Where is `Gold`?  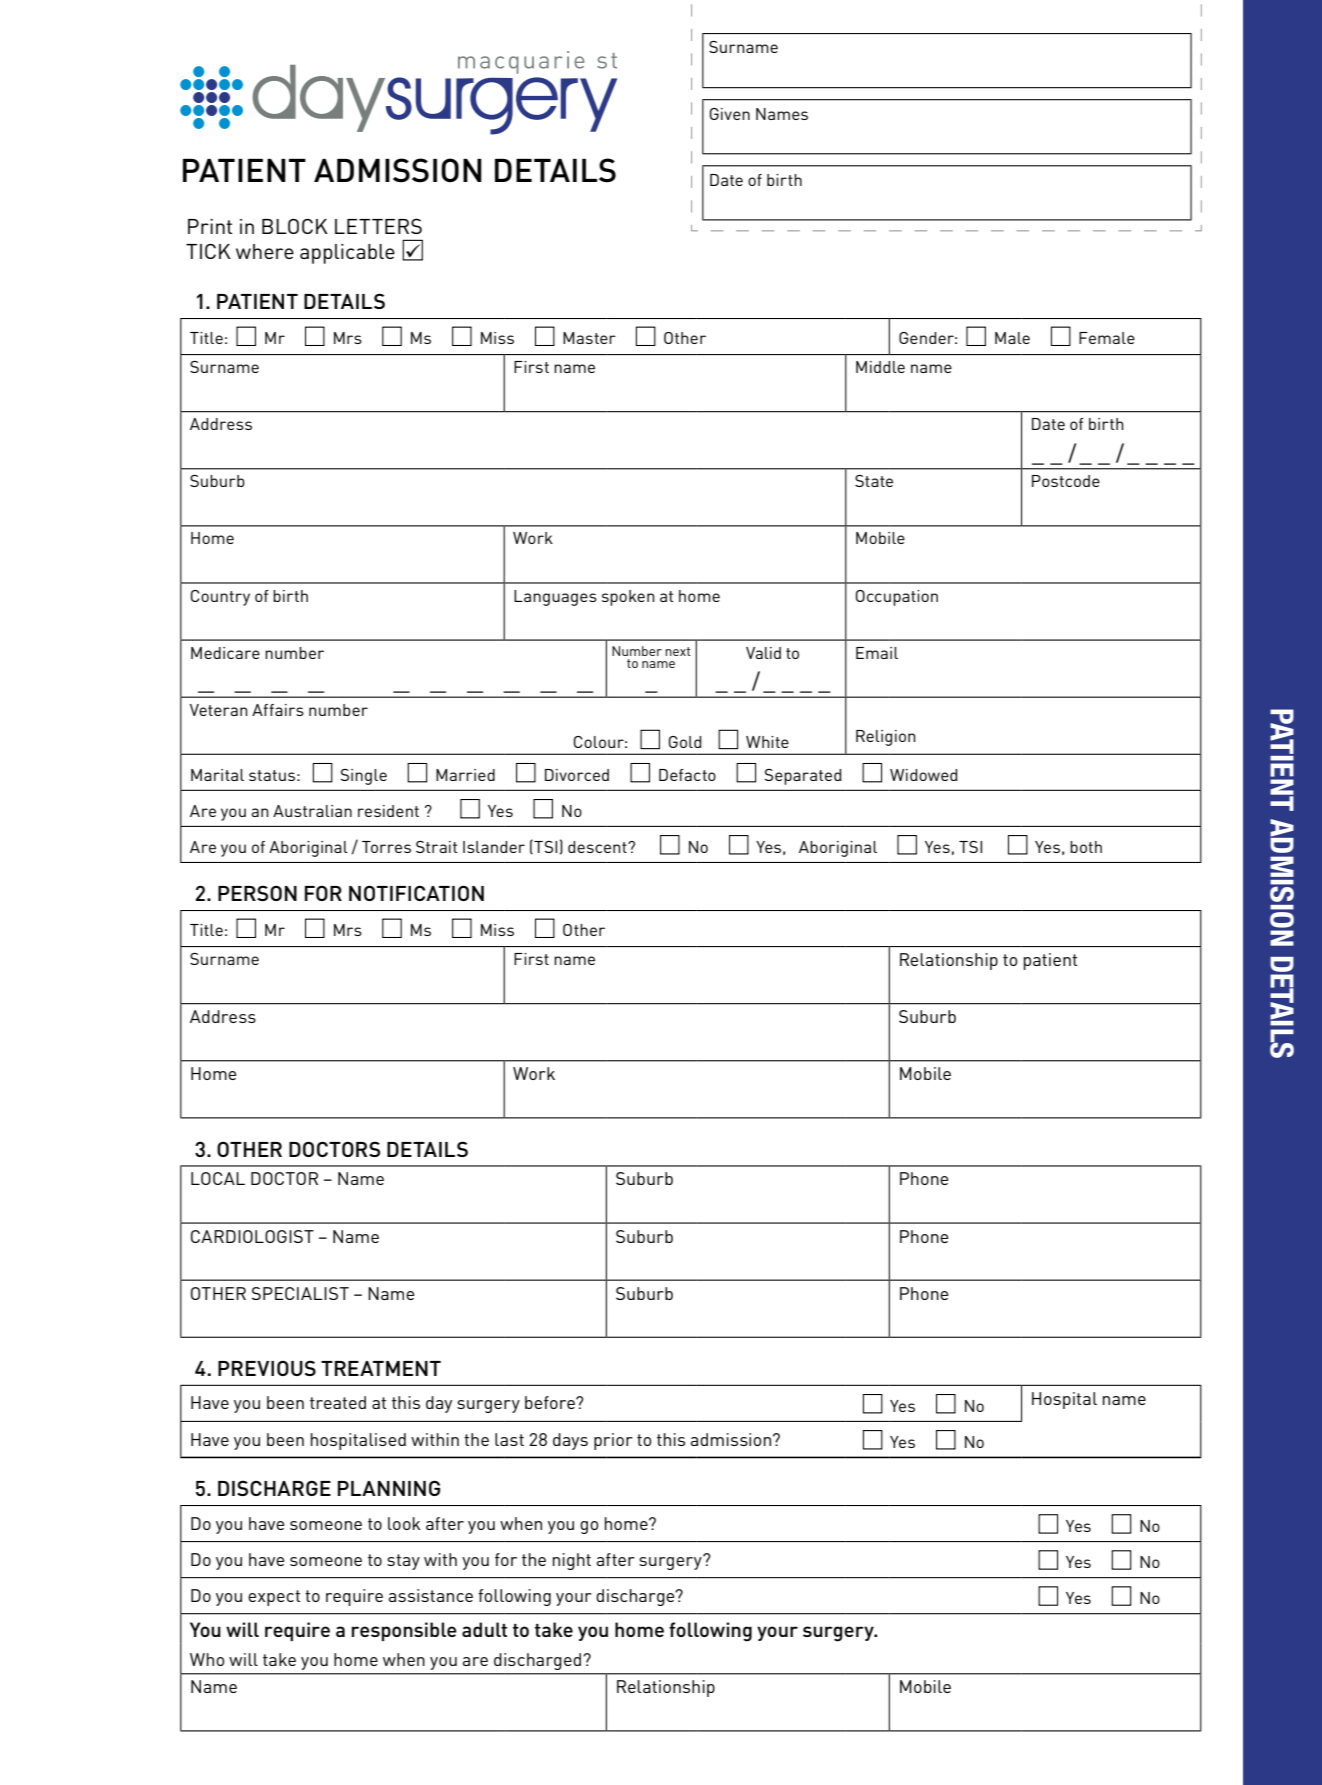 Gold is located at coordinates (685, 742).
